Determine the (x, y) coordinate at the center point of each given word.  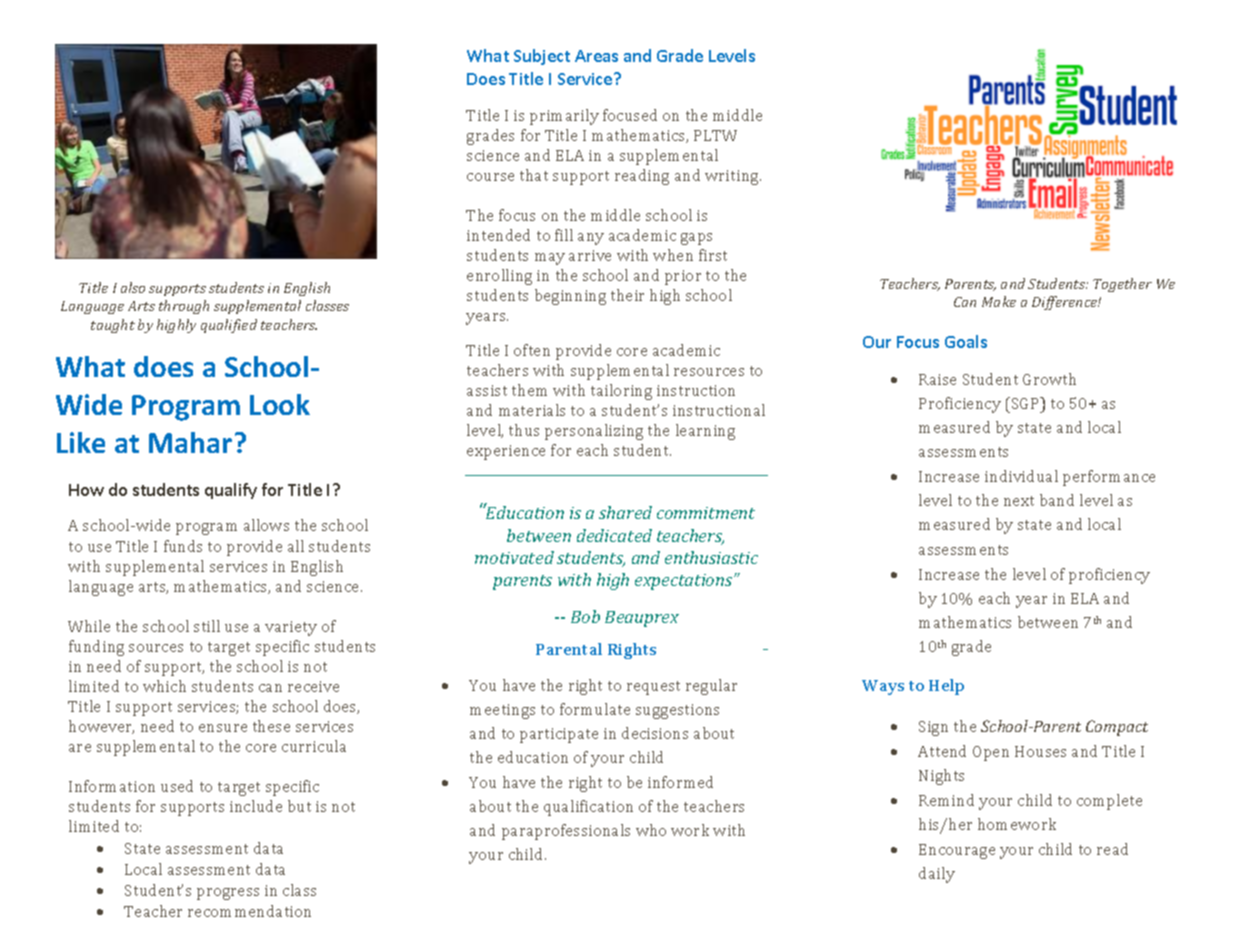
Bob (585, 616)
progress (228, 894)
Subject (542, 57)
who (651, 830)
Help (946, 687)
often (532, 350)
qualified (229, 326)
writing (733, 177)
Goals (966, 341)
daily (937, 875)
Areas (596, 56)
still (207, 626)
